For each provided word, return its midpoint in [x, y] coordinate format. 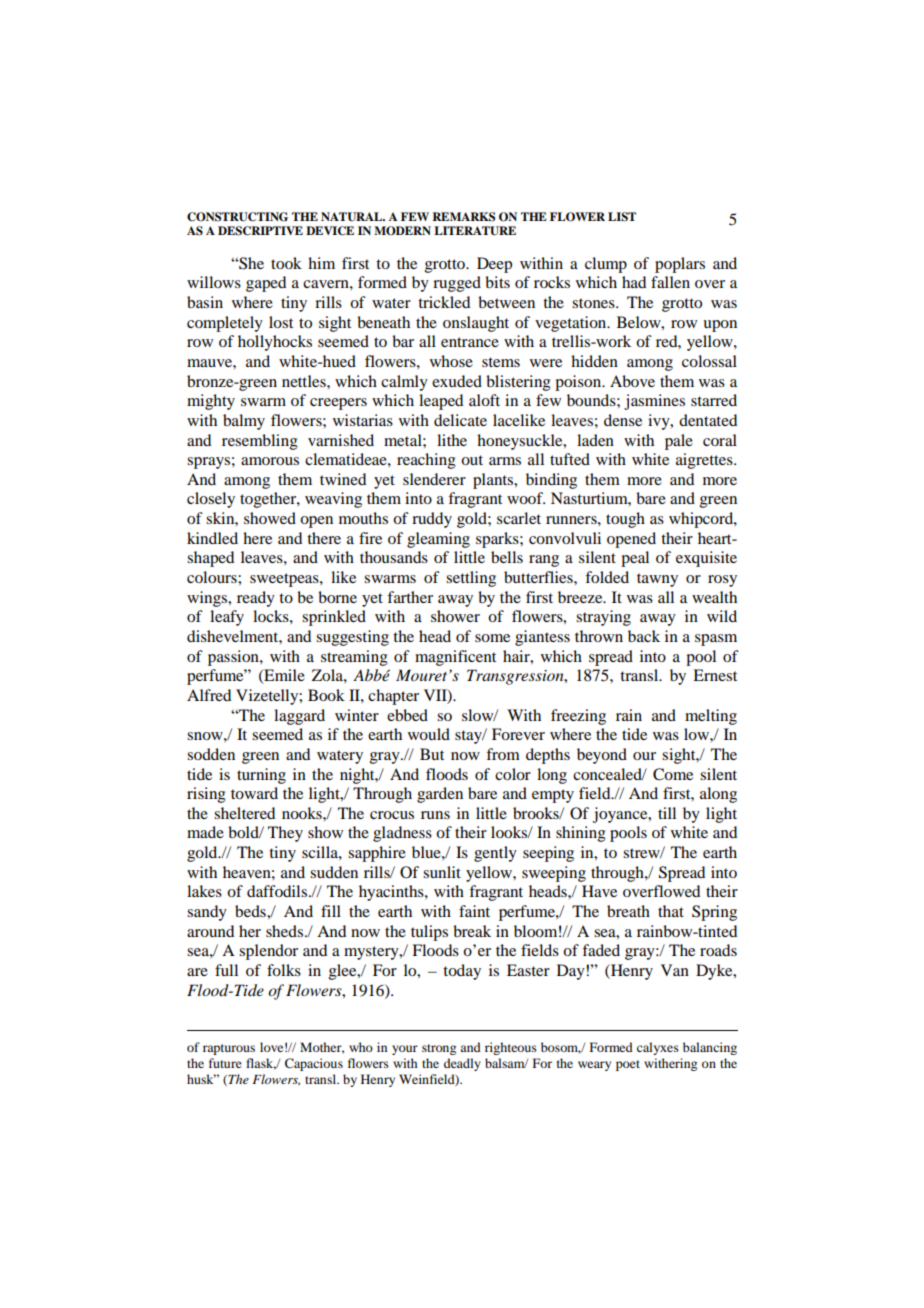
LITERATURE [475, 231]
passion [234, 658]
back [644, 636]
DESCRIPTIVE [260, 231]
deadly [462, 1064]
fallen [670, 282]
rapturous [229, 1049]
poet [628, 1065]
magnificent [455, 658]
